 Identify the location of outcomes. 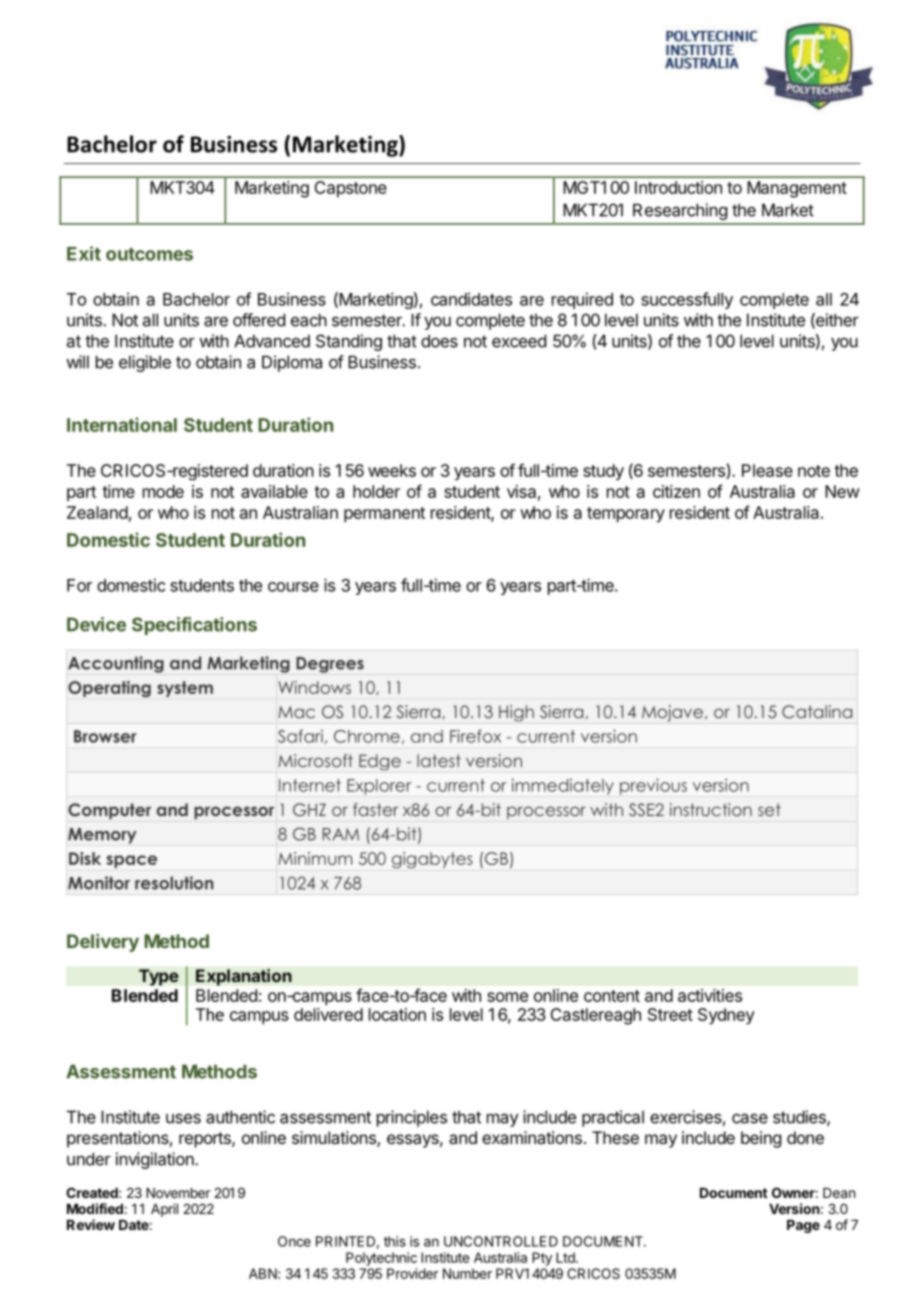
(149, 254).
